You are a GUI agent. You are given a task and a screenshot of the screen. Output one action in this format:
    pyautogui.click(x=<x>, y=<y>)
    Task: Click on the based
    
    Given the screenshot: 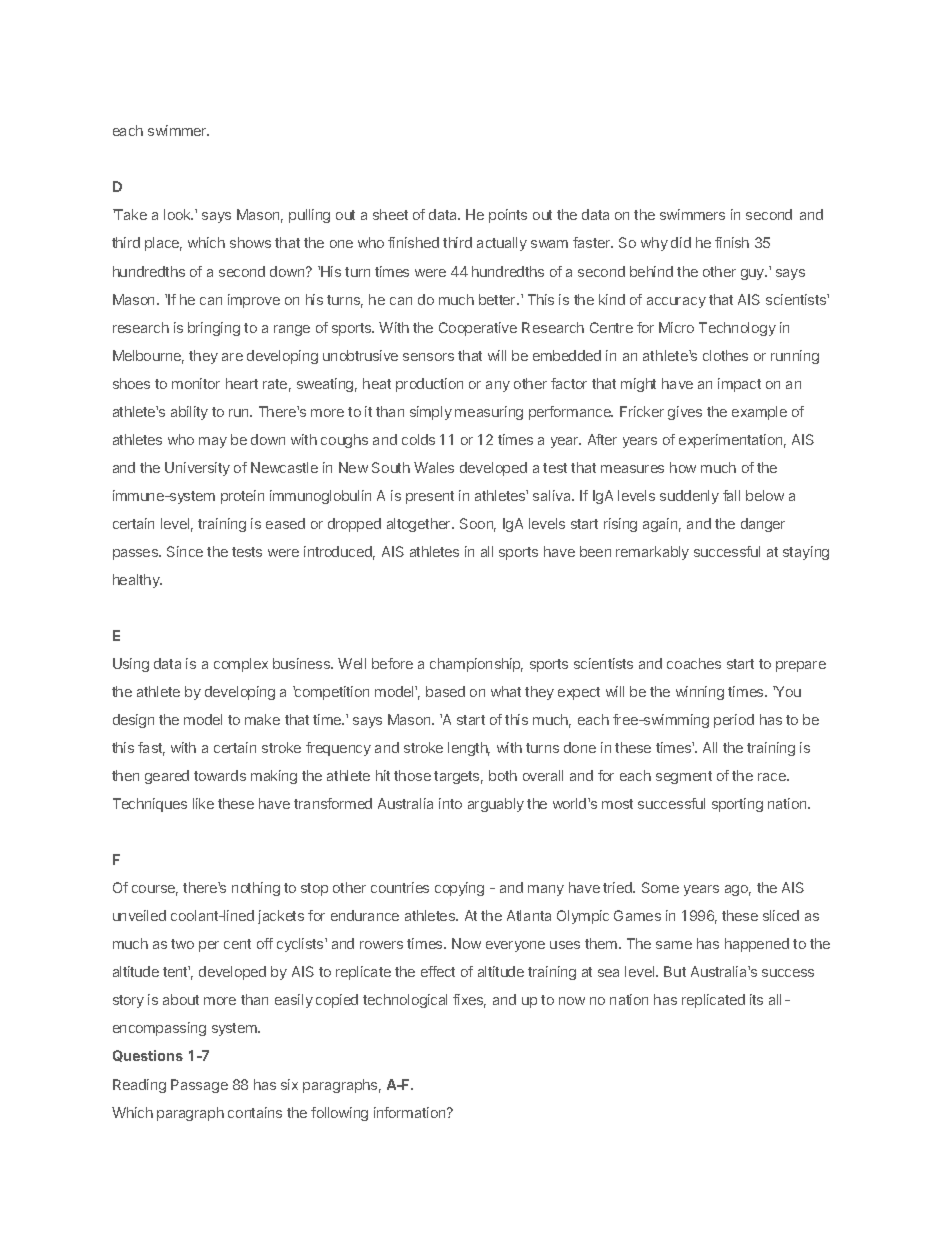 What is the action you would take?
    pyautogui.click(x=445, y=691)
